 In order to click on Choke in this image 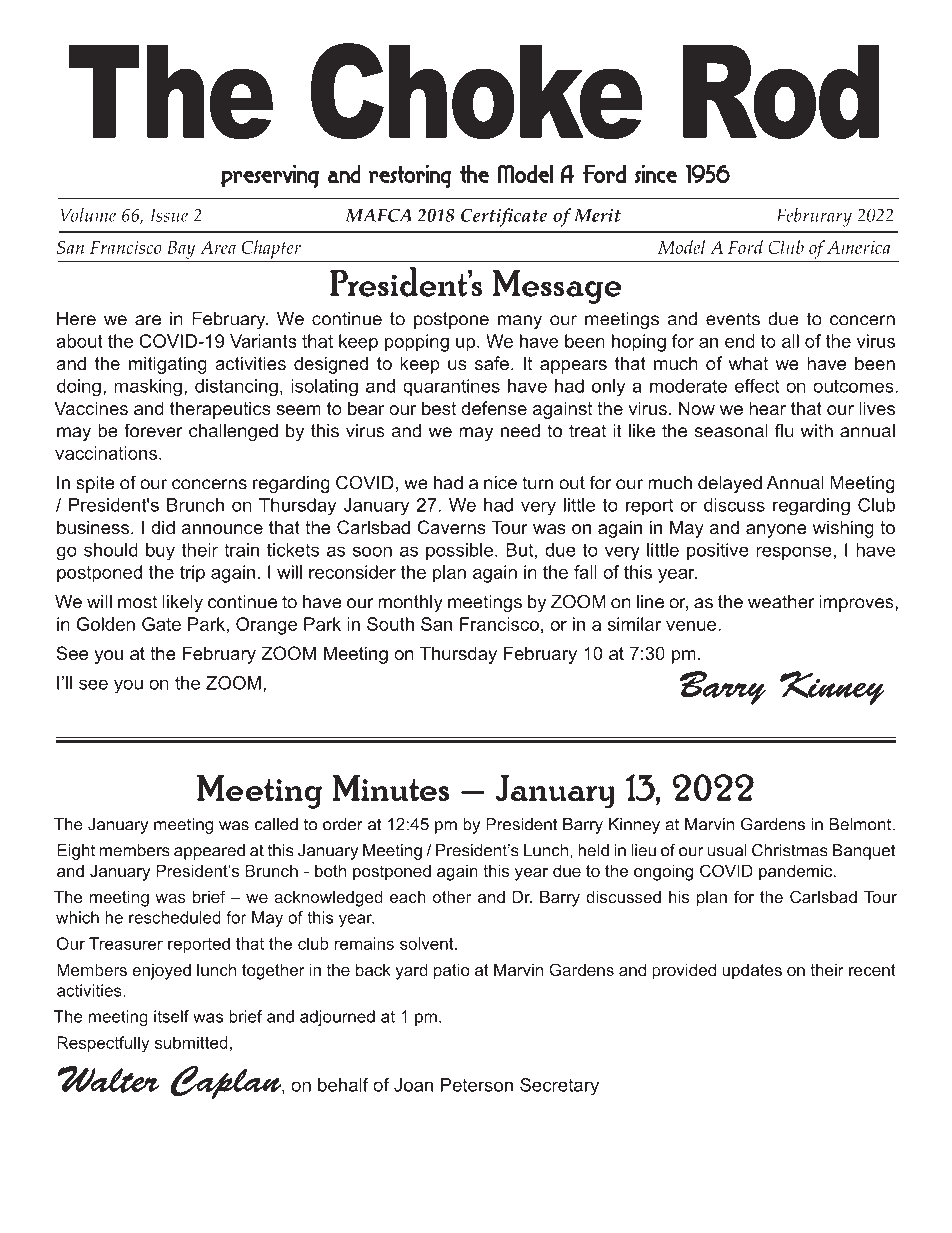, I will do `click(477, 91)`.
